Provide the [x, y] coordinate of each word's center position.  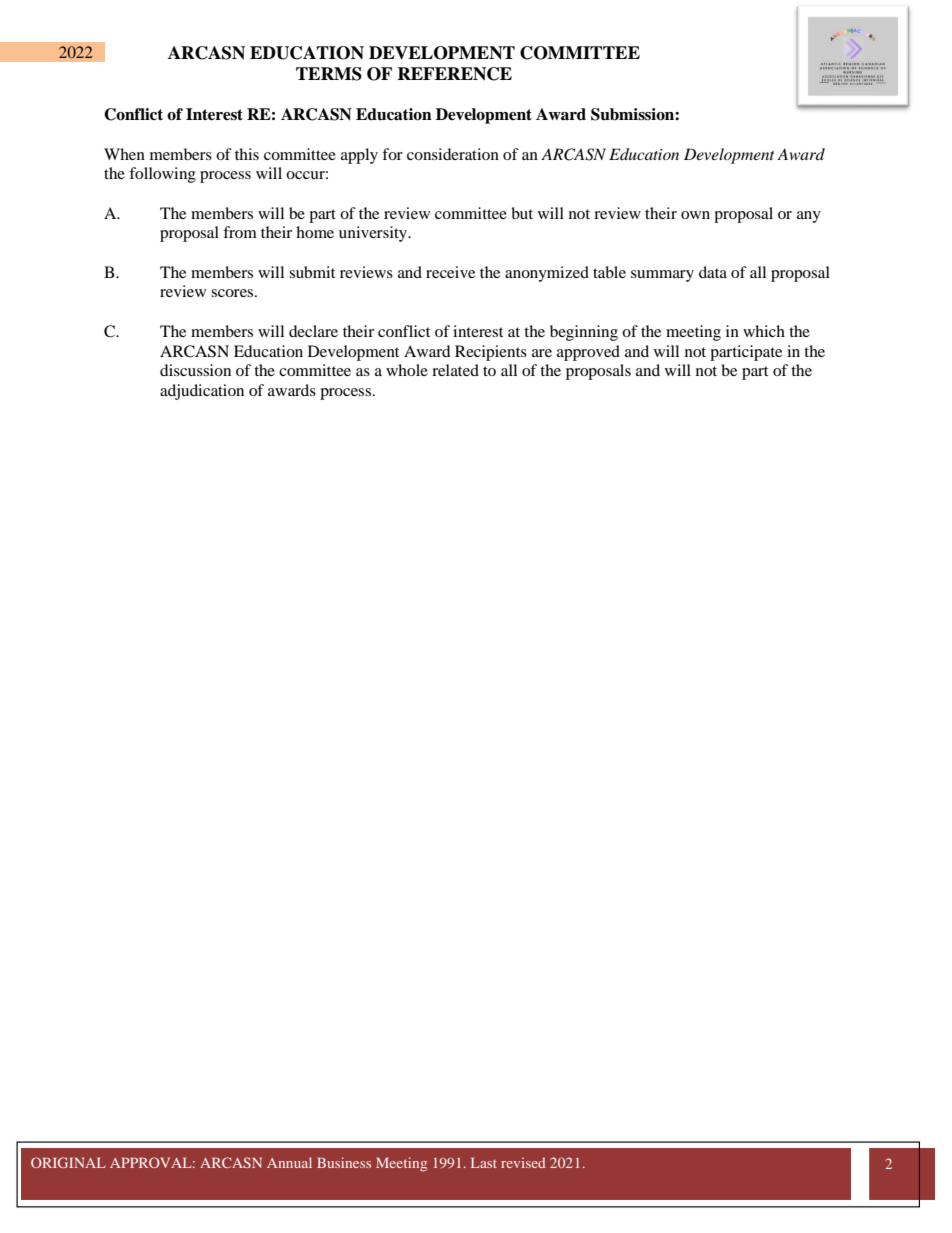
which [764, 331]
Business [344, 1162]
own [695, 215]
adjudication [202, 392]
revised [523, 1162]
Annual [289, 1162]
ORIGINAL [68, 1162]
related [455, 370]
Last [484, 1162]
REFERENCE [454, 74]
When [124, 154]
